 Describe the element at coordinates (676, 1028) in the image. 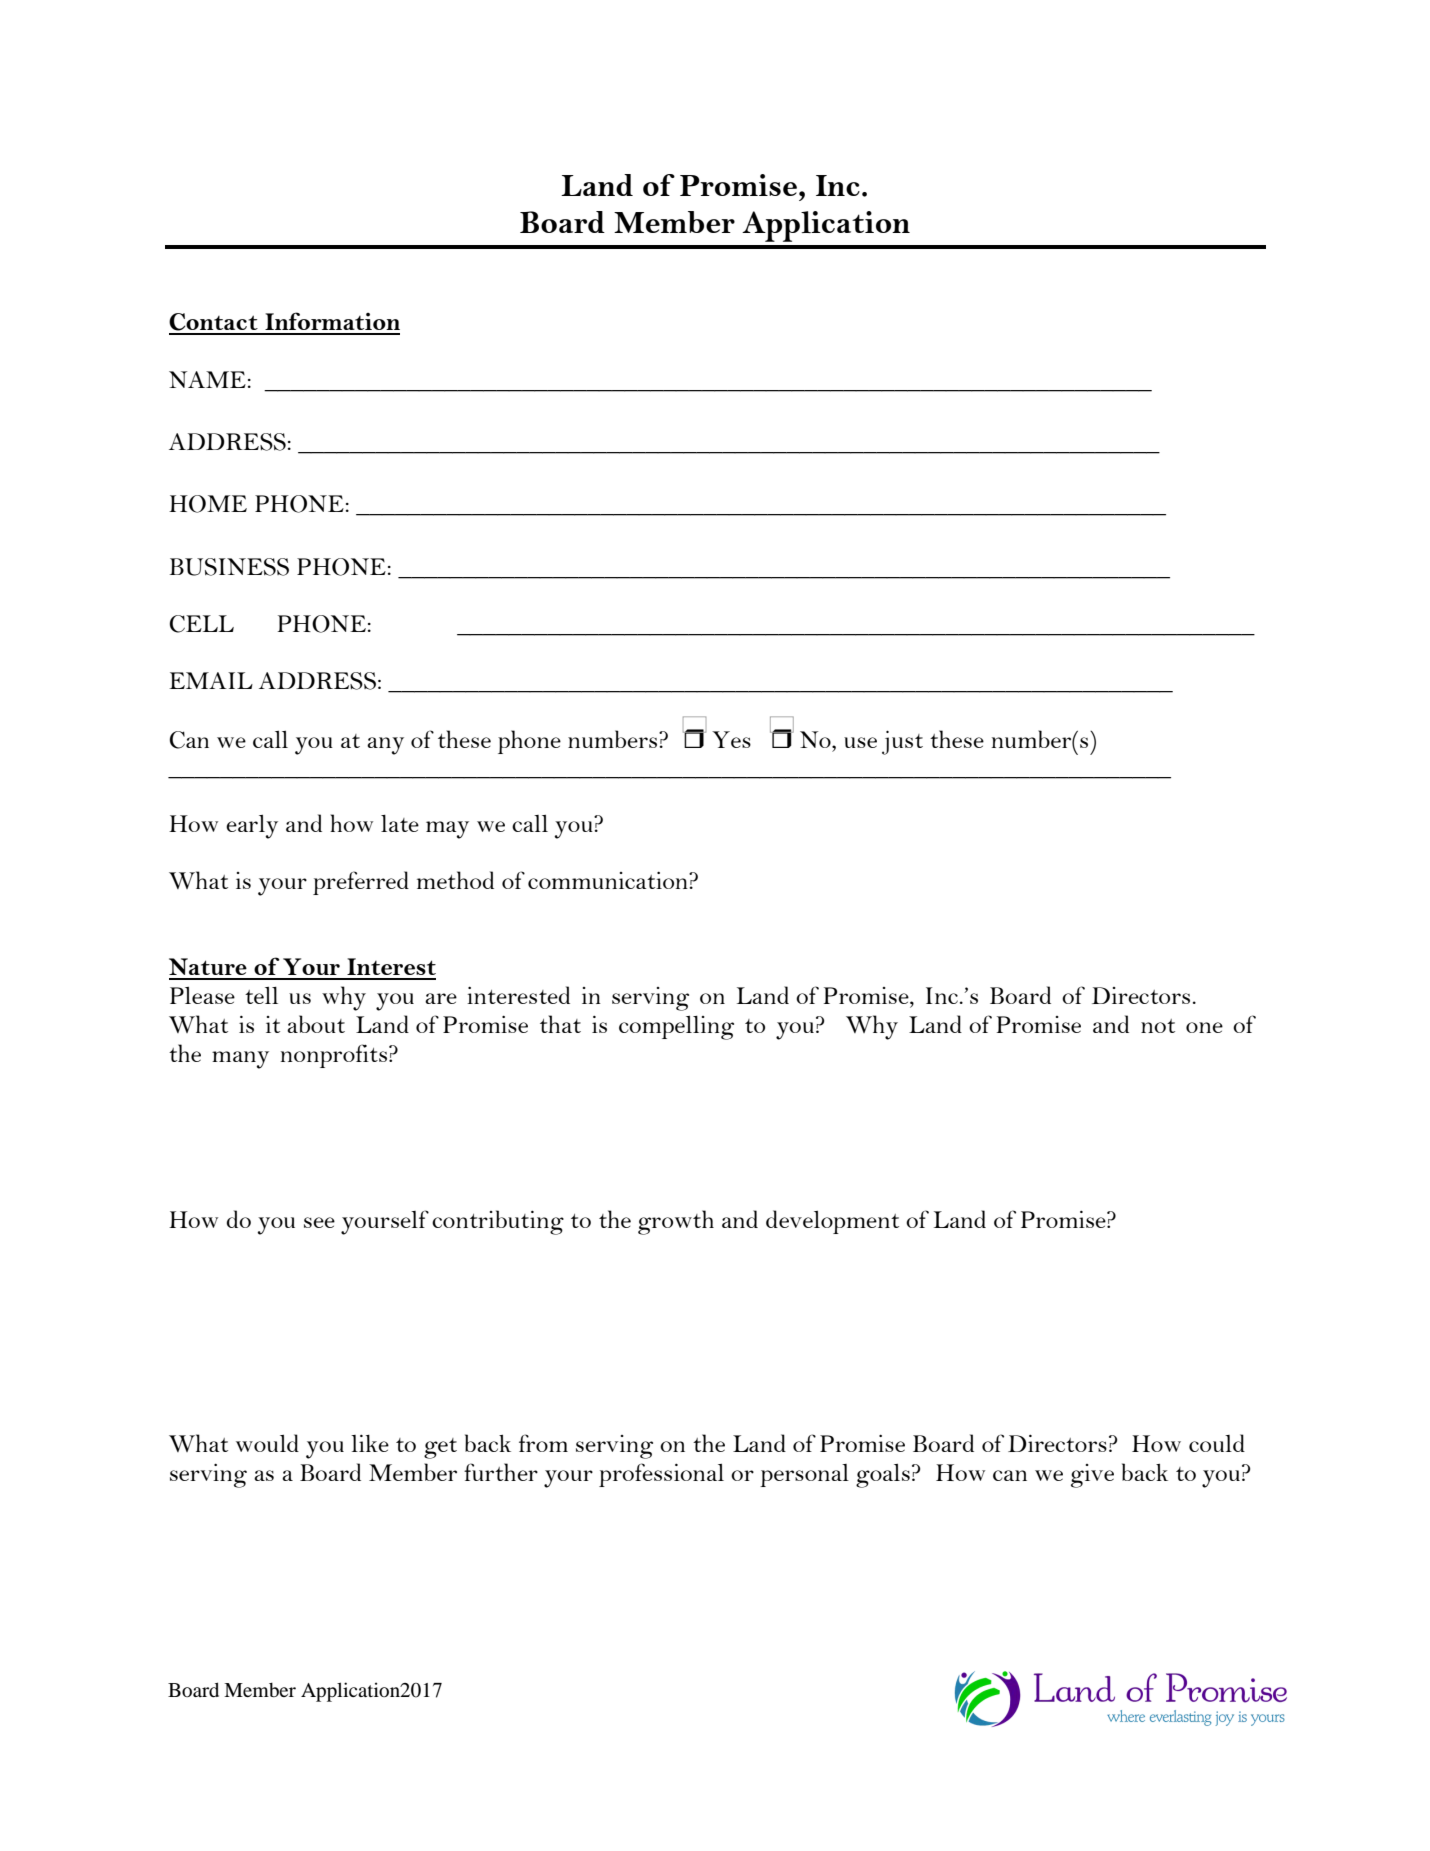

I see `compelling` at that location.
